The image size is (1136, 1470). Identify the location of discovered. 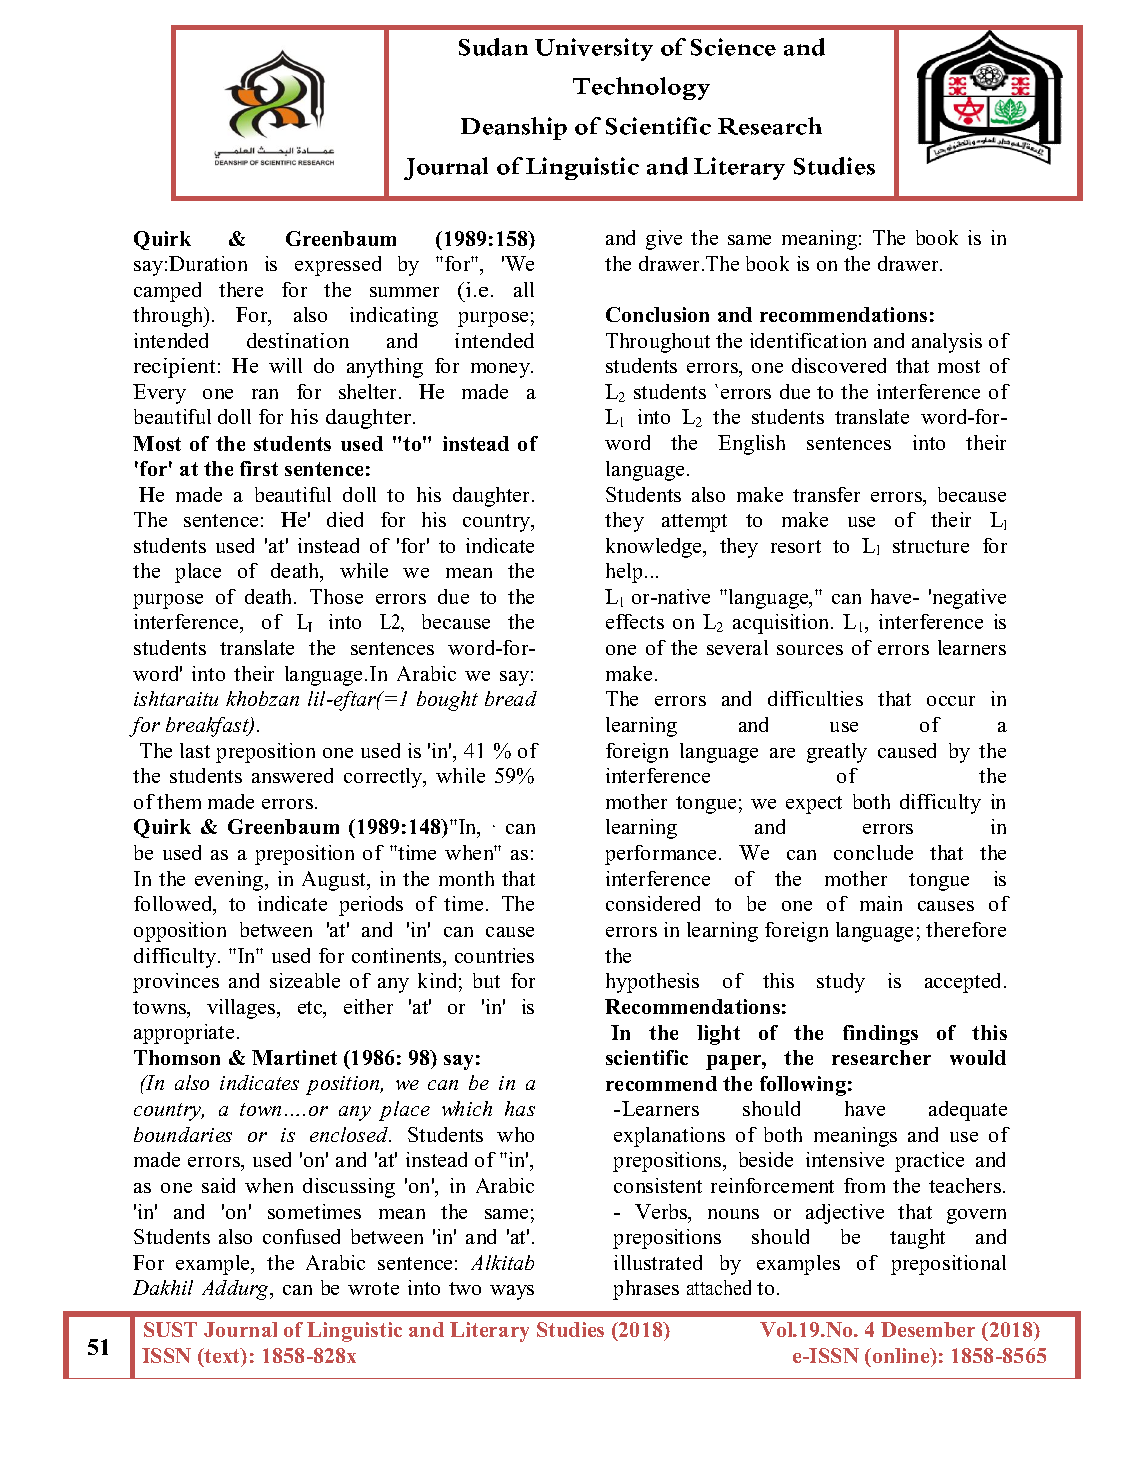
(839, 365).
